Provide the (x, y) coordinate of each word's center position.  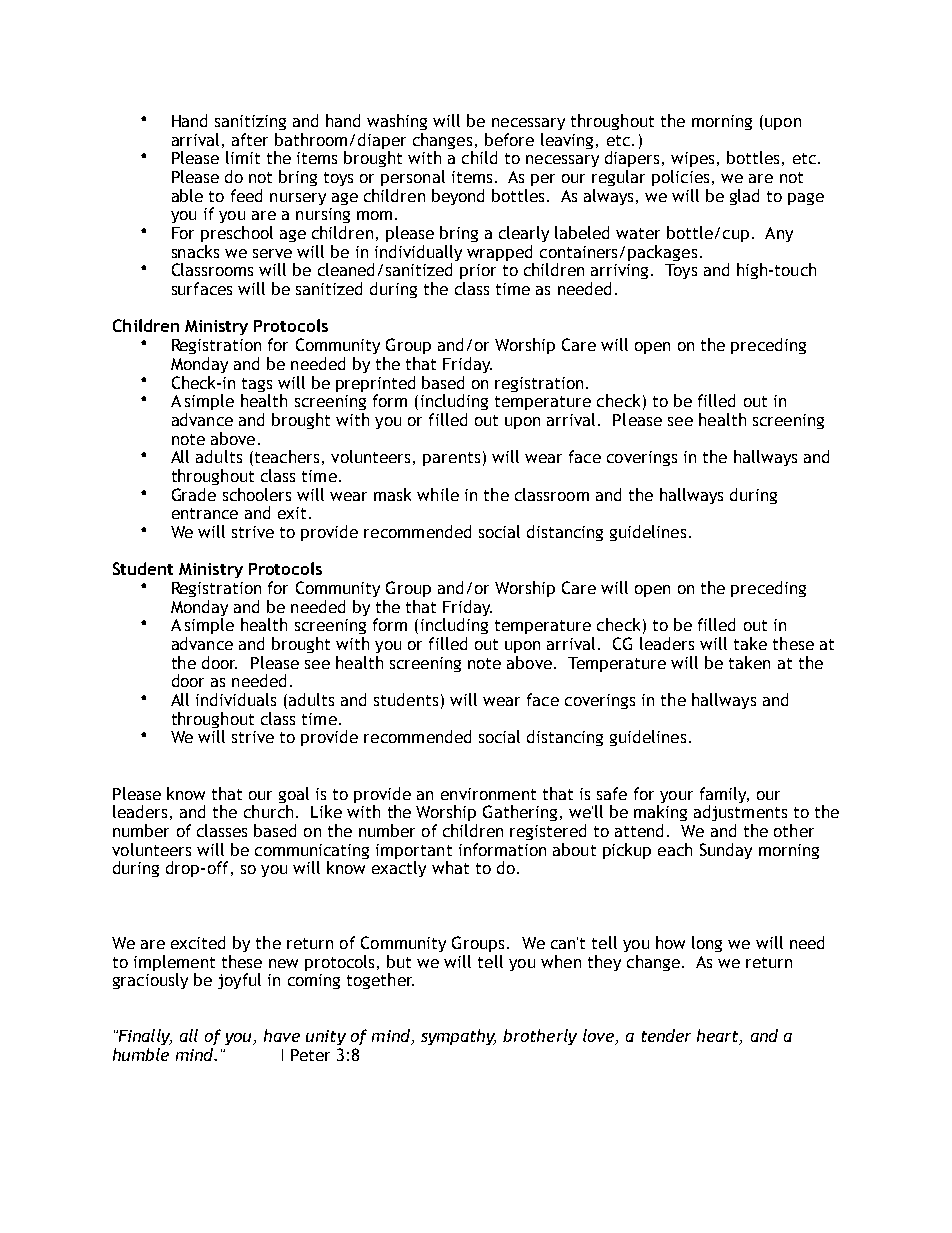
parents (451, 459)
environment (488, 794)
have (282, 1035)
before (509, 139)
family (724, 795)
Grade (194, 494)
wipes (692, 159)
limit (243, 157)
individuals (236, 699)
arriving (619, 271)
